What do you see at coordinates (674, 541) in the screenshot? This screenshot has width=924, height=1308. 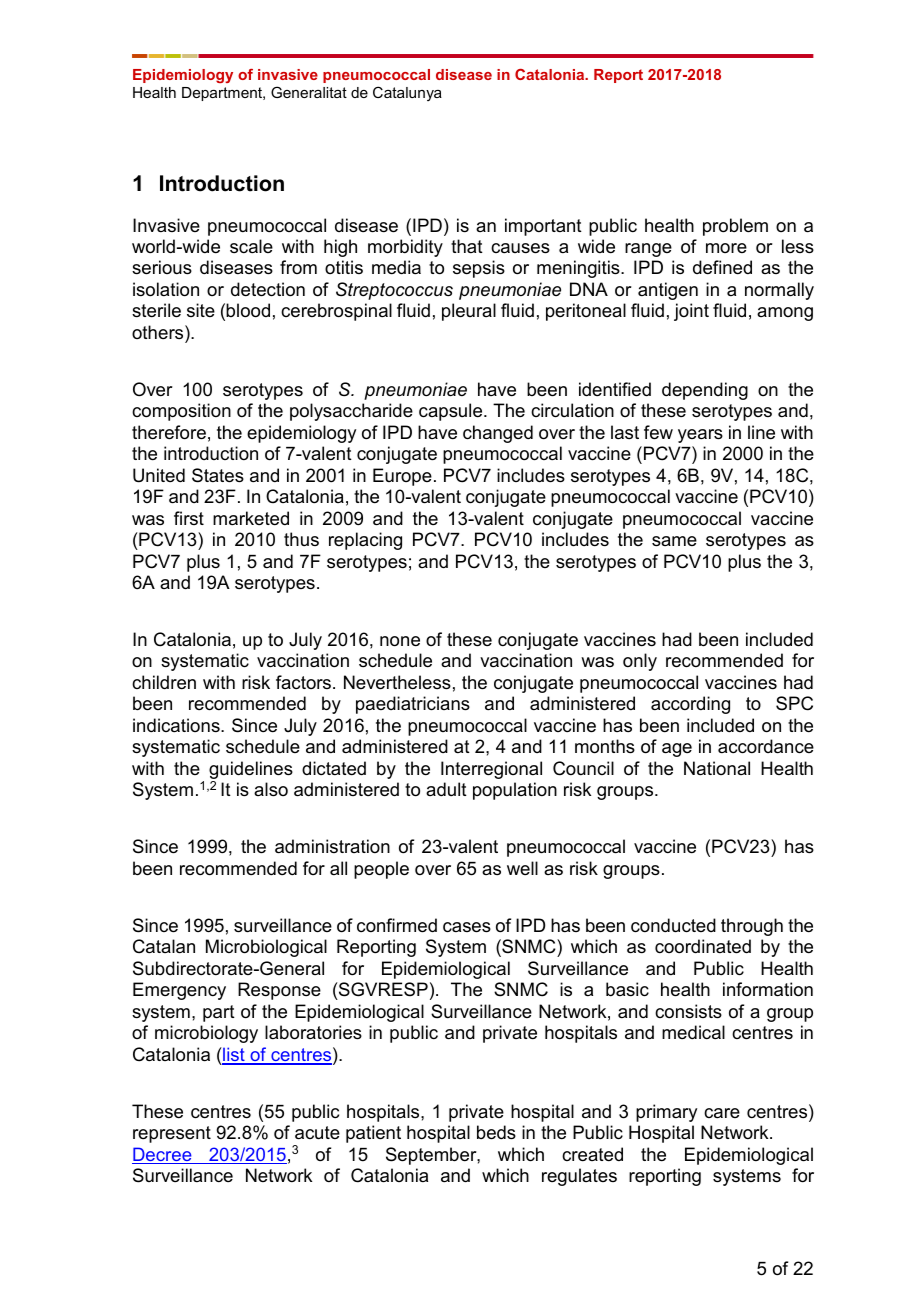 I see `same` at bounding box center [674, 541].
